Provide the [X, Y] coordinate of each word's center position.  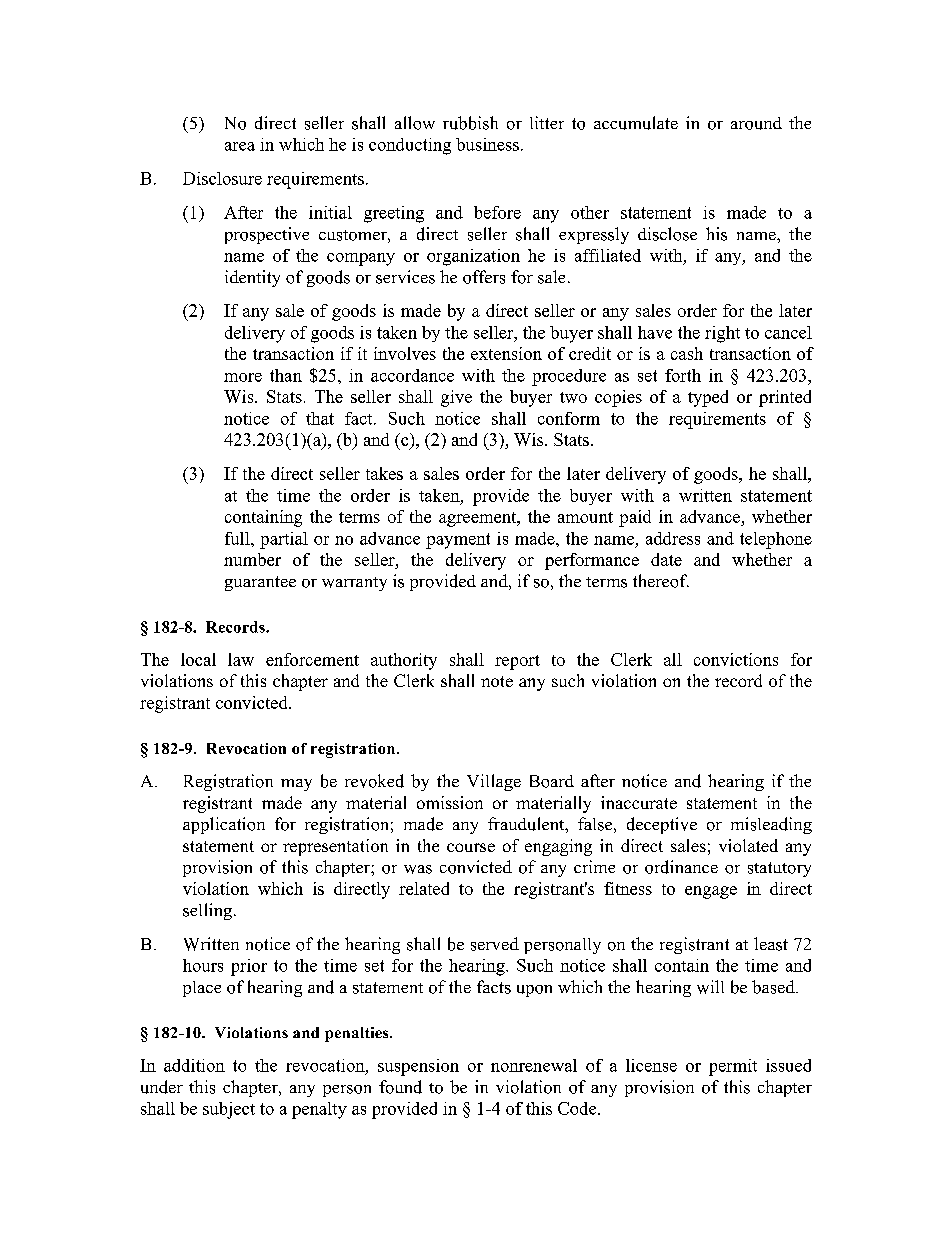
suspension [418, 1067]
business [487, 144]
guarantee [260, 583]
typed [708, 398]
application [224, 825]
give [456, 398]
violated [748, 845]
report [517, 662]
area [240, 146]
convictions [736, 659]
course [471, 847]
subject [229, 1110]
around [756, 123]
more [243, 377]
